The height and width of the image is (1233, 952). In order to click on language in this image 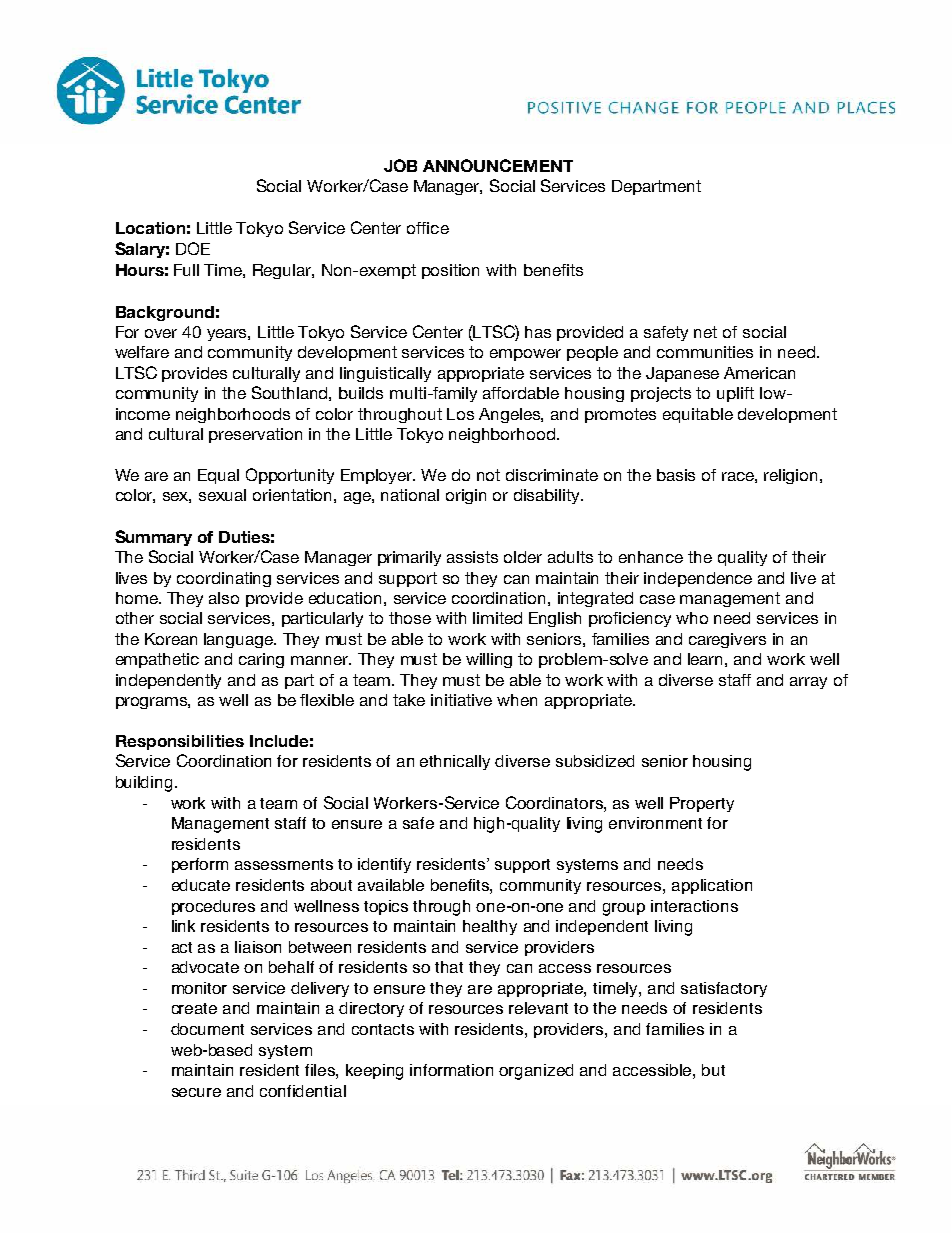, I will do `click(239, 640)`.
